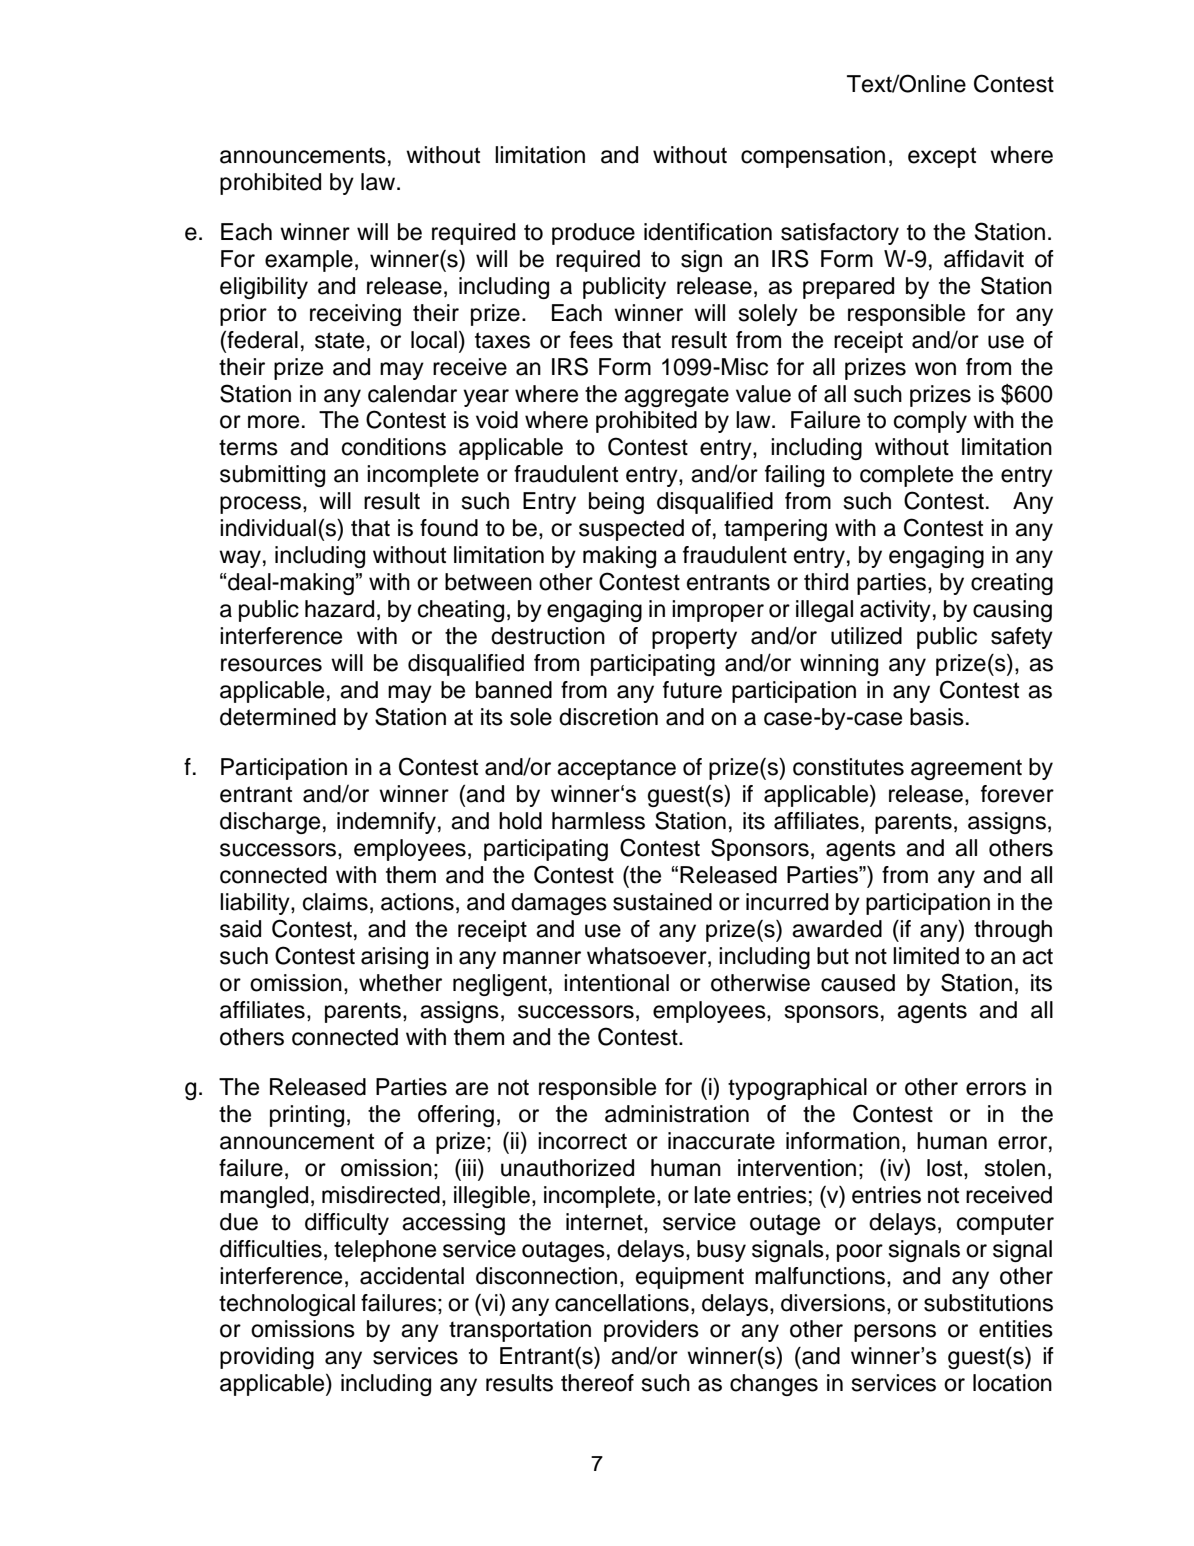  Describe the element at coordinates (309, 261) in the screenshot. I see `example` at that location.
